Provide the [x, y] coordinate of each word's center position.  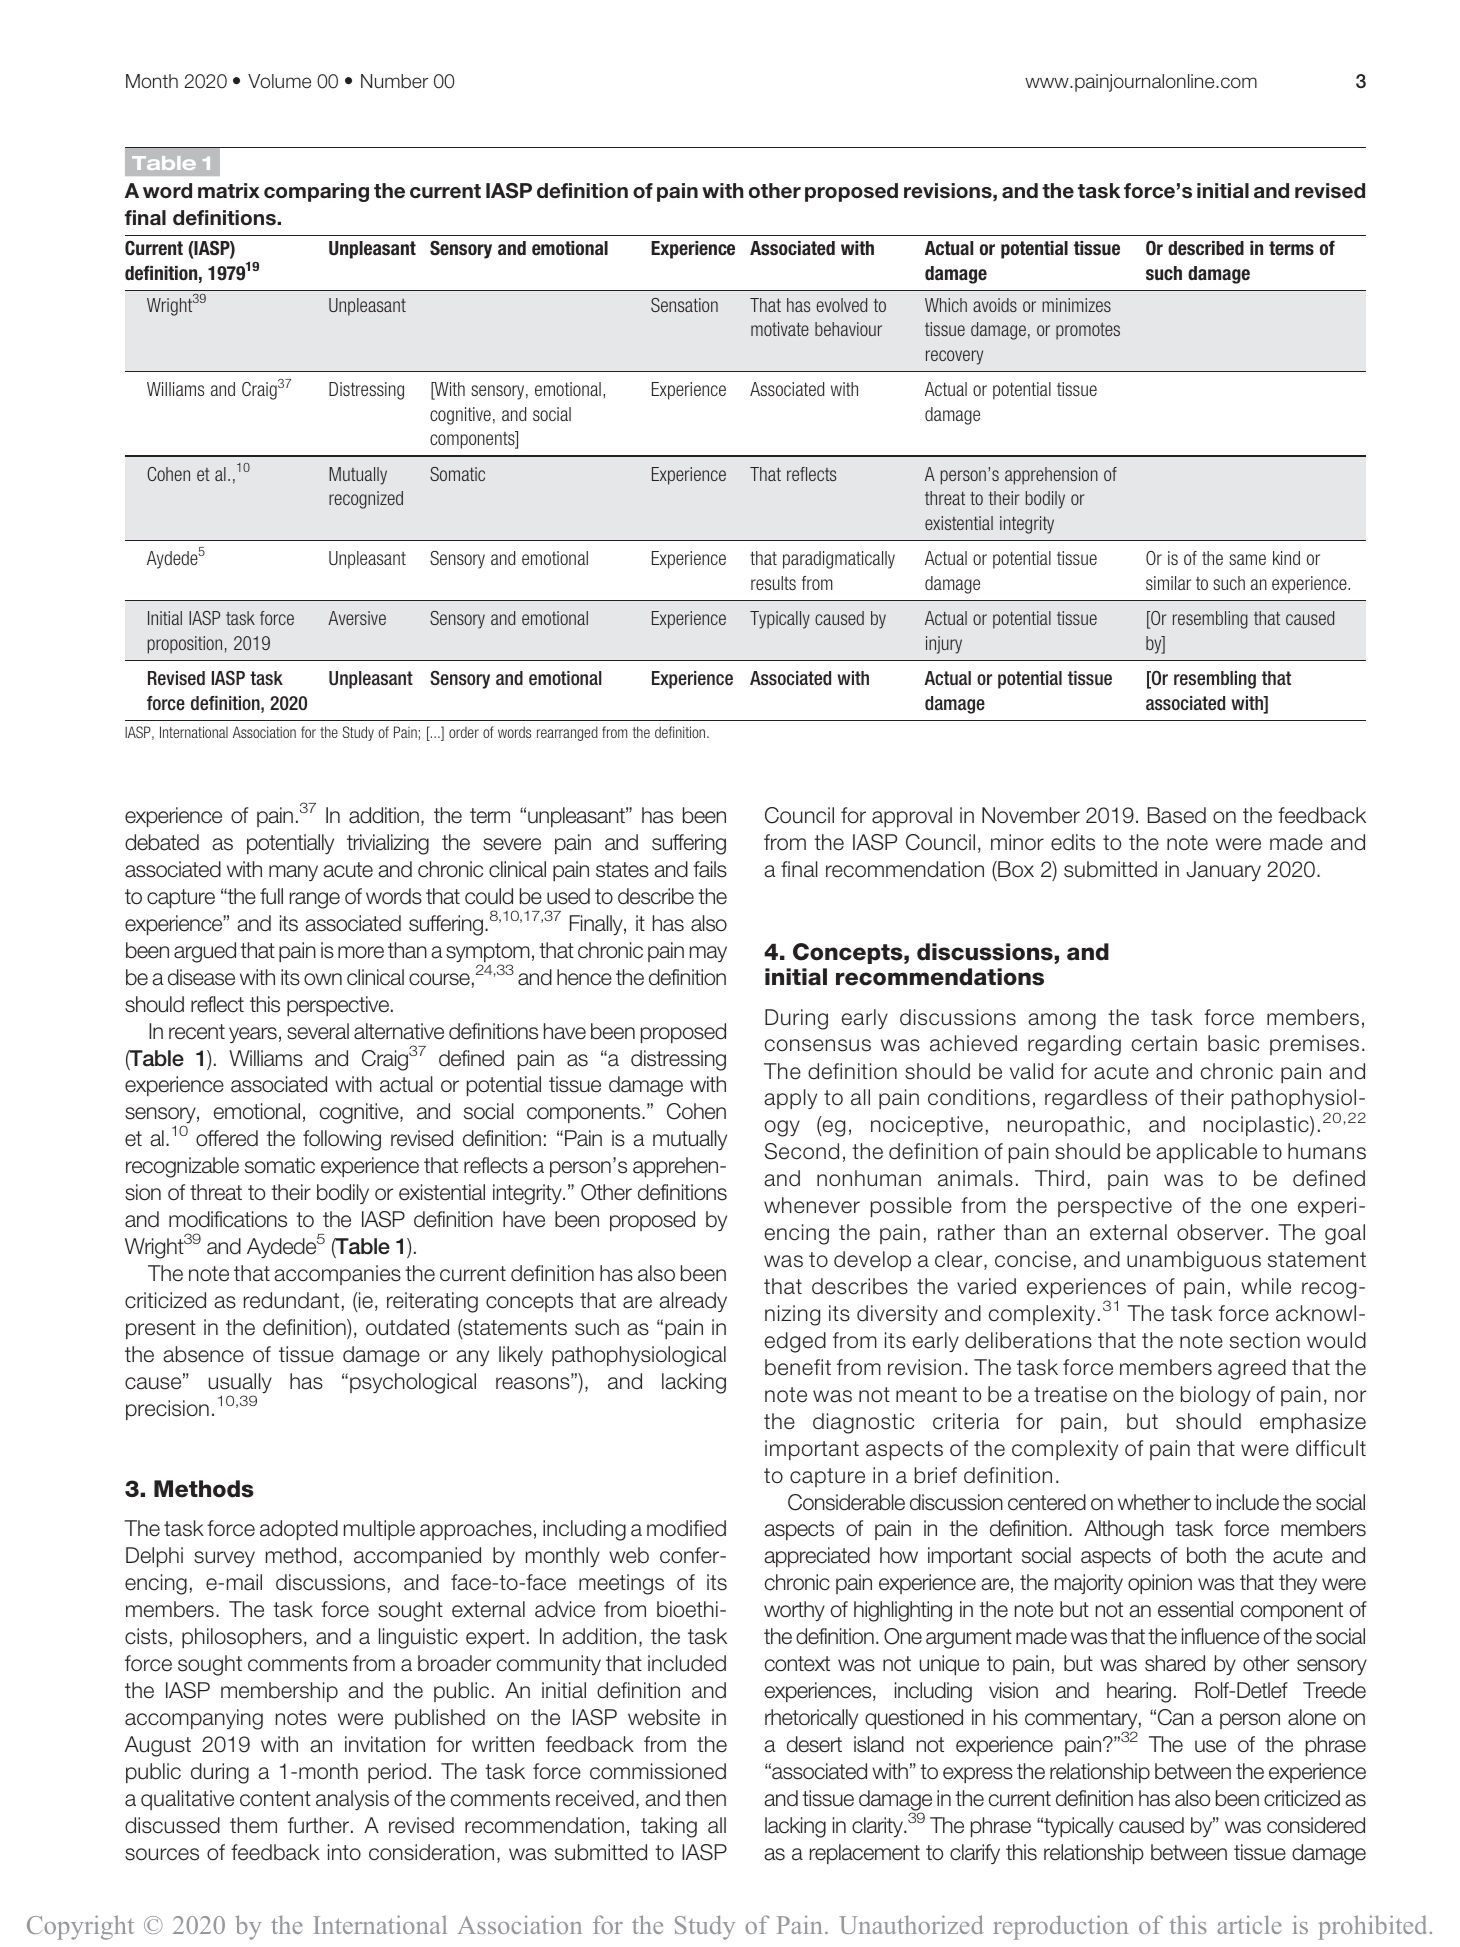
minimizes [1076, 305]
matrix [229, 190]
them [253, 1825]
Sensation [684, 305]
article [1249, 1924]
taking [669, 1827]
